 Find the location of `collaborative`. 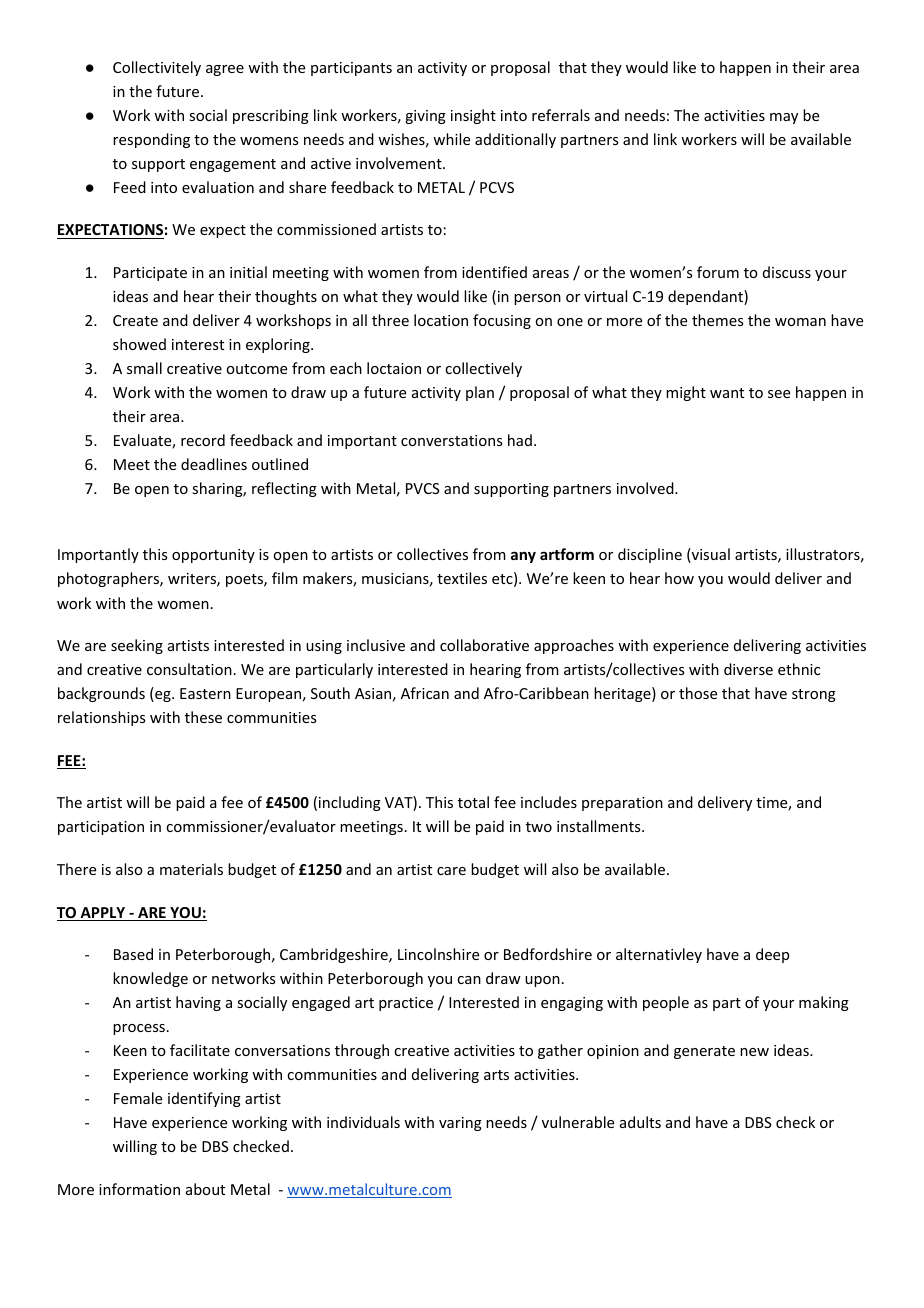

collaborative is located at coordinates (484, 645).
